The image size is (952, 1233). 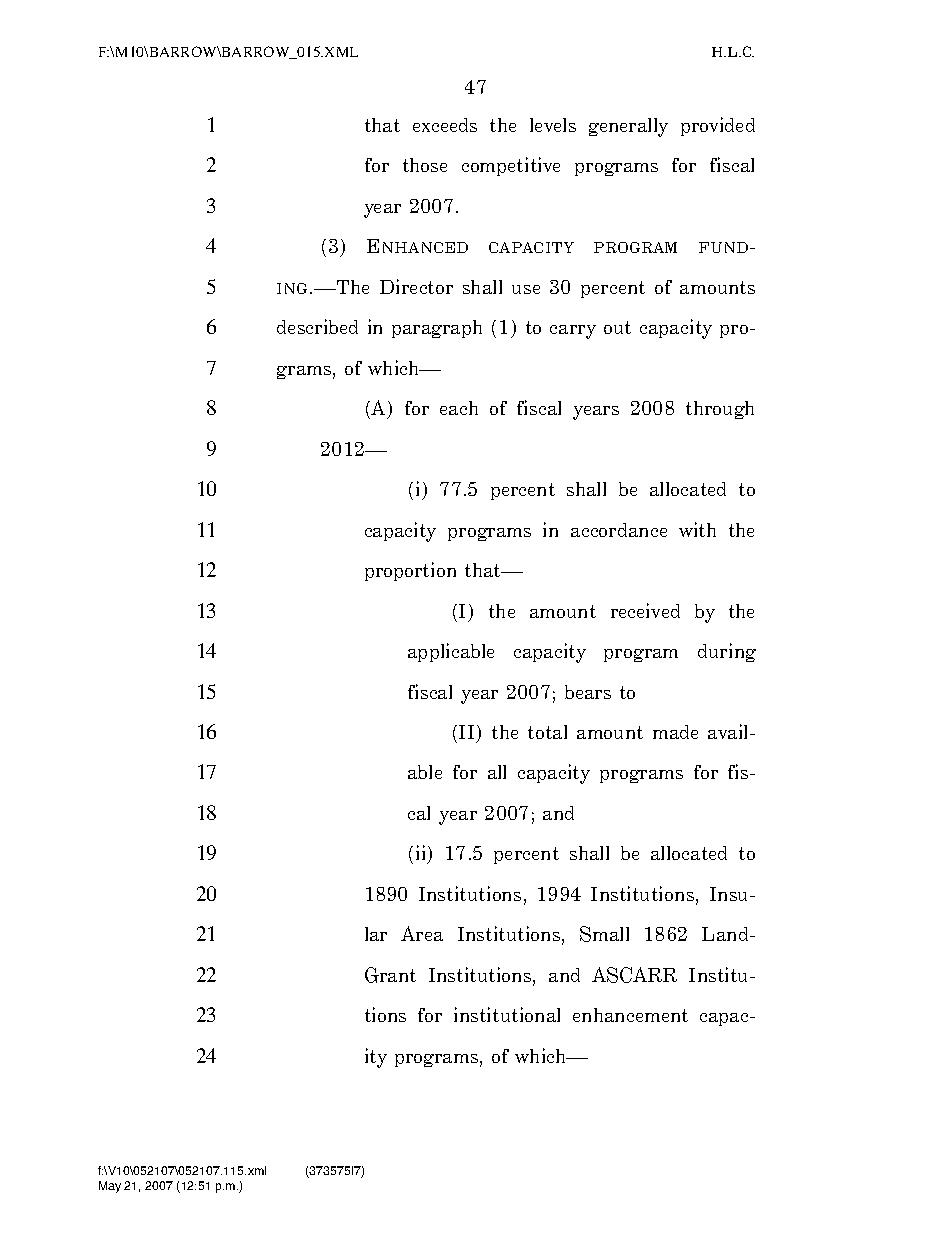 What do you see at coordinates (526, 289) in the document?
I see `use` at bounding box center [526, 289].
